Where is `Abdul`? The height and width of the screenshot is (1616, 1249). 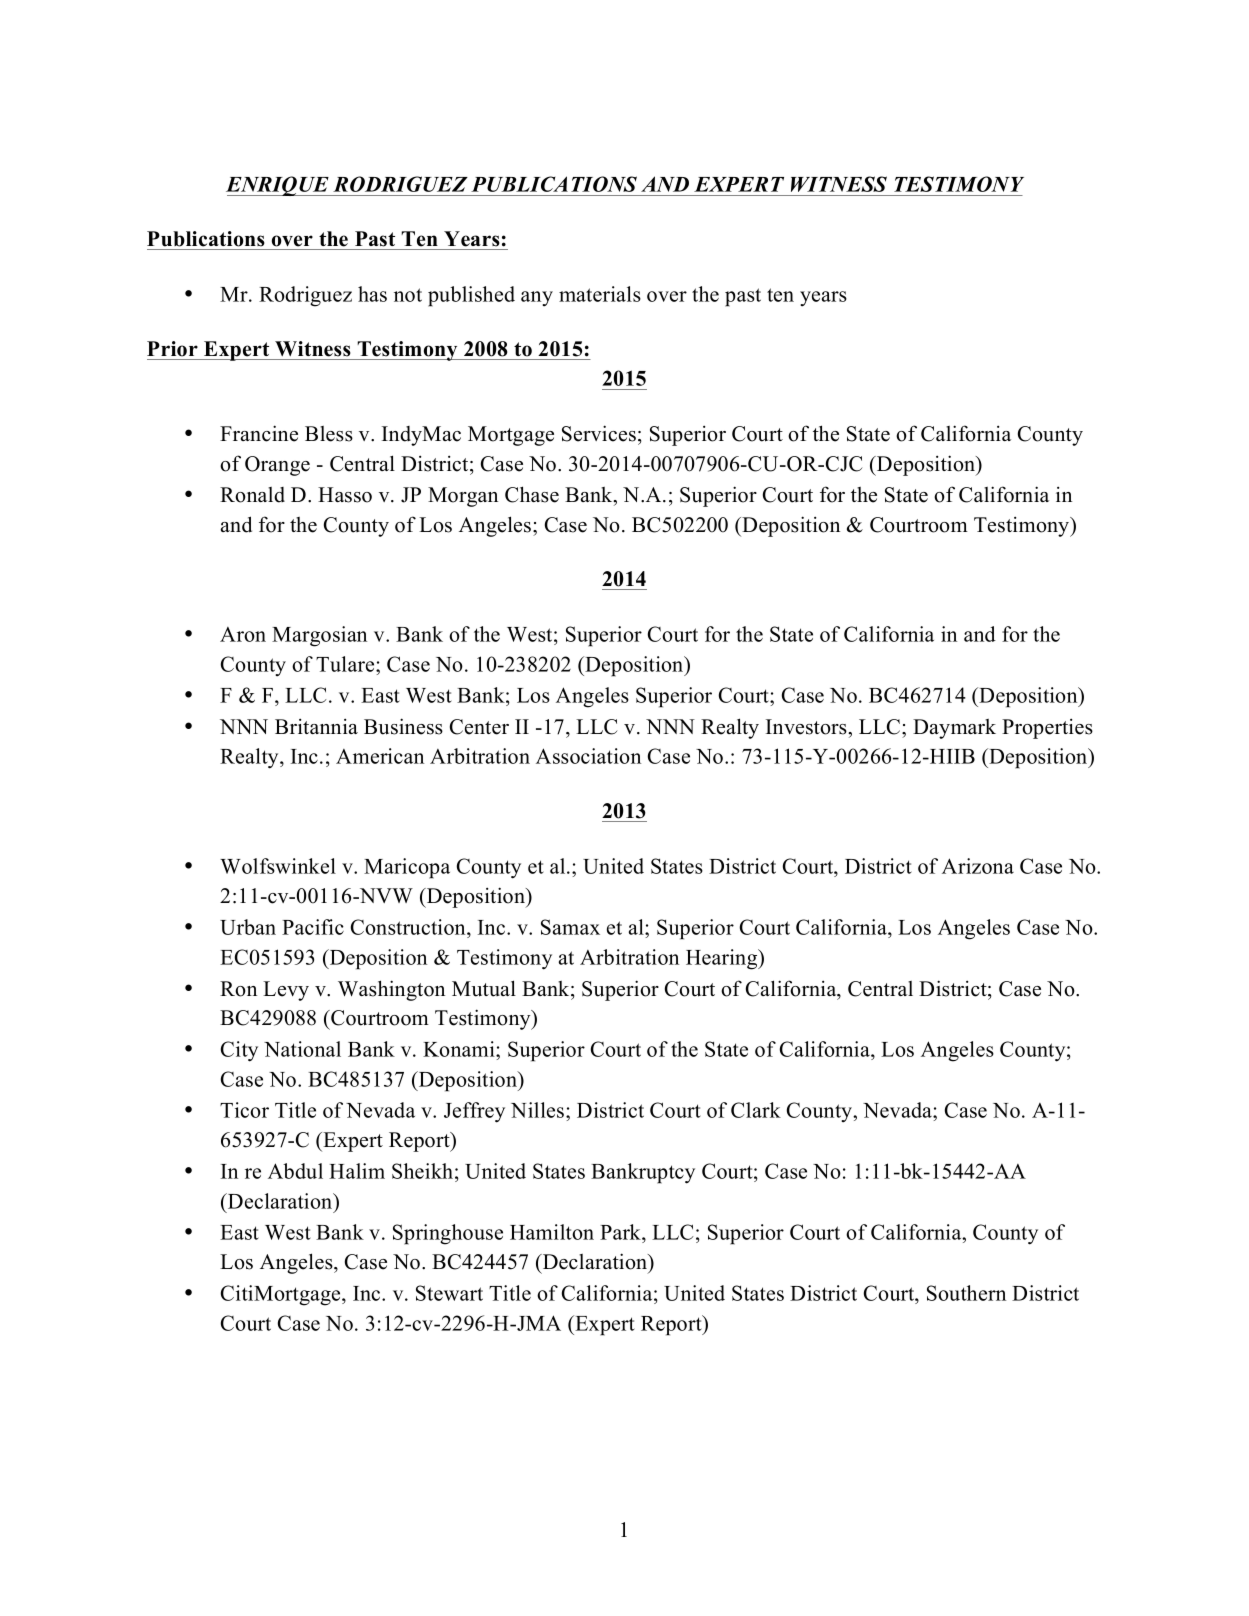 Abdul is located at coordinates (295, 1171).
